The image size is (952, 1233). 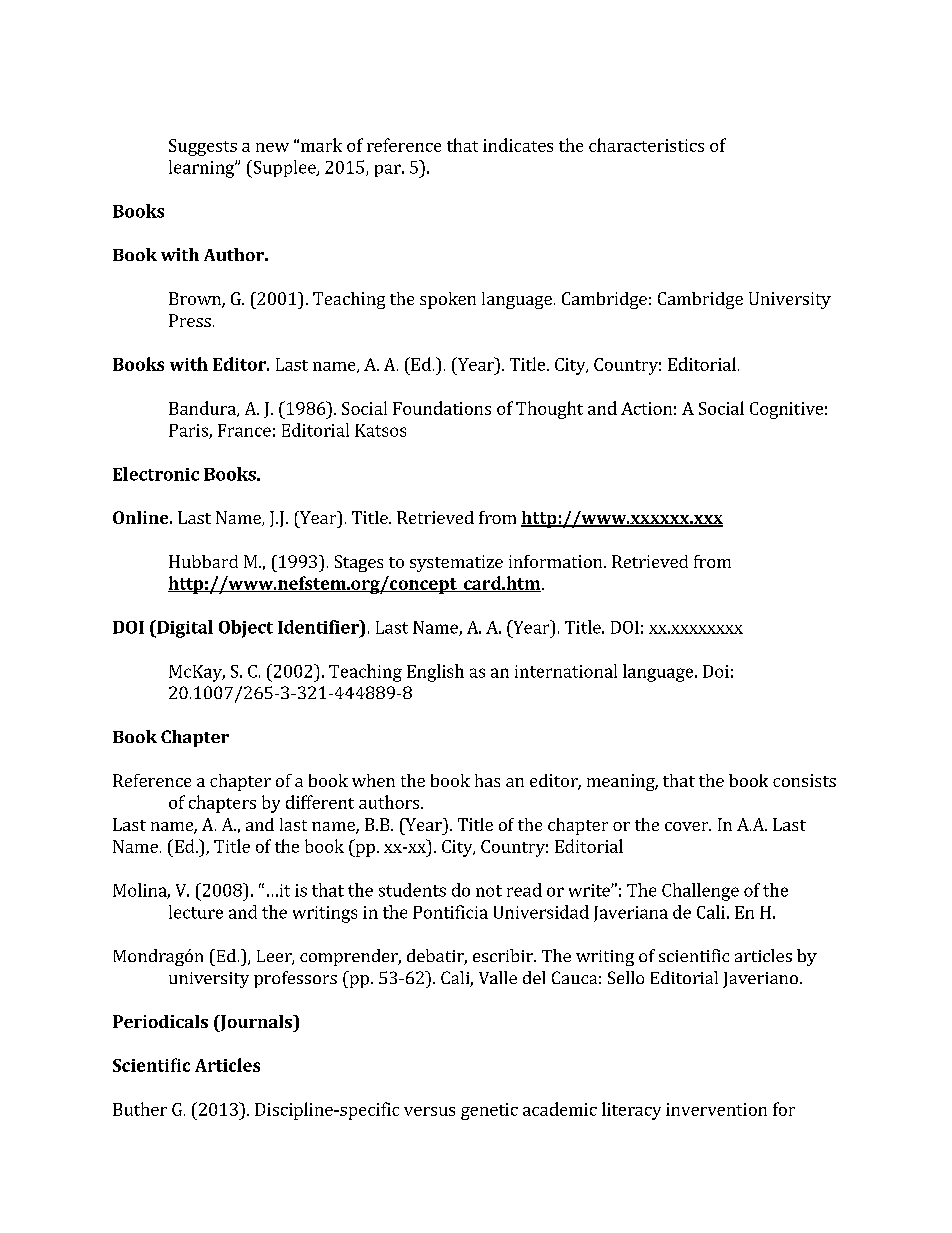 I want to click on genetic, so click(x=489, y=1111).
